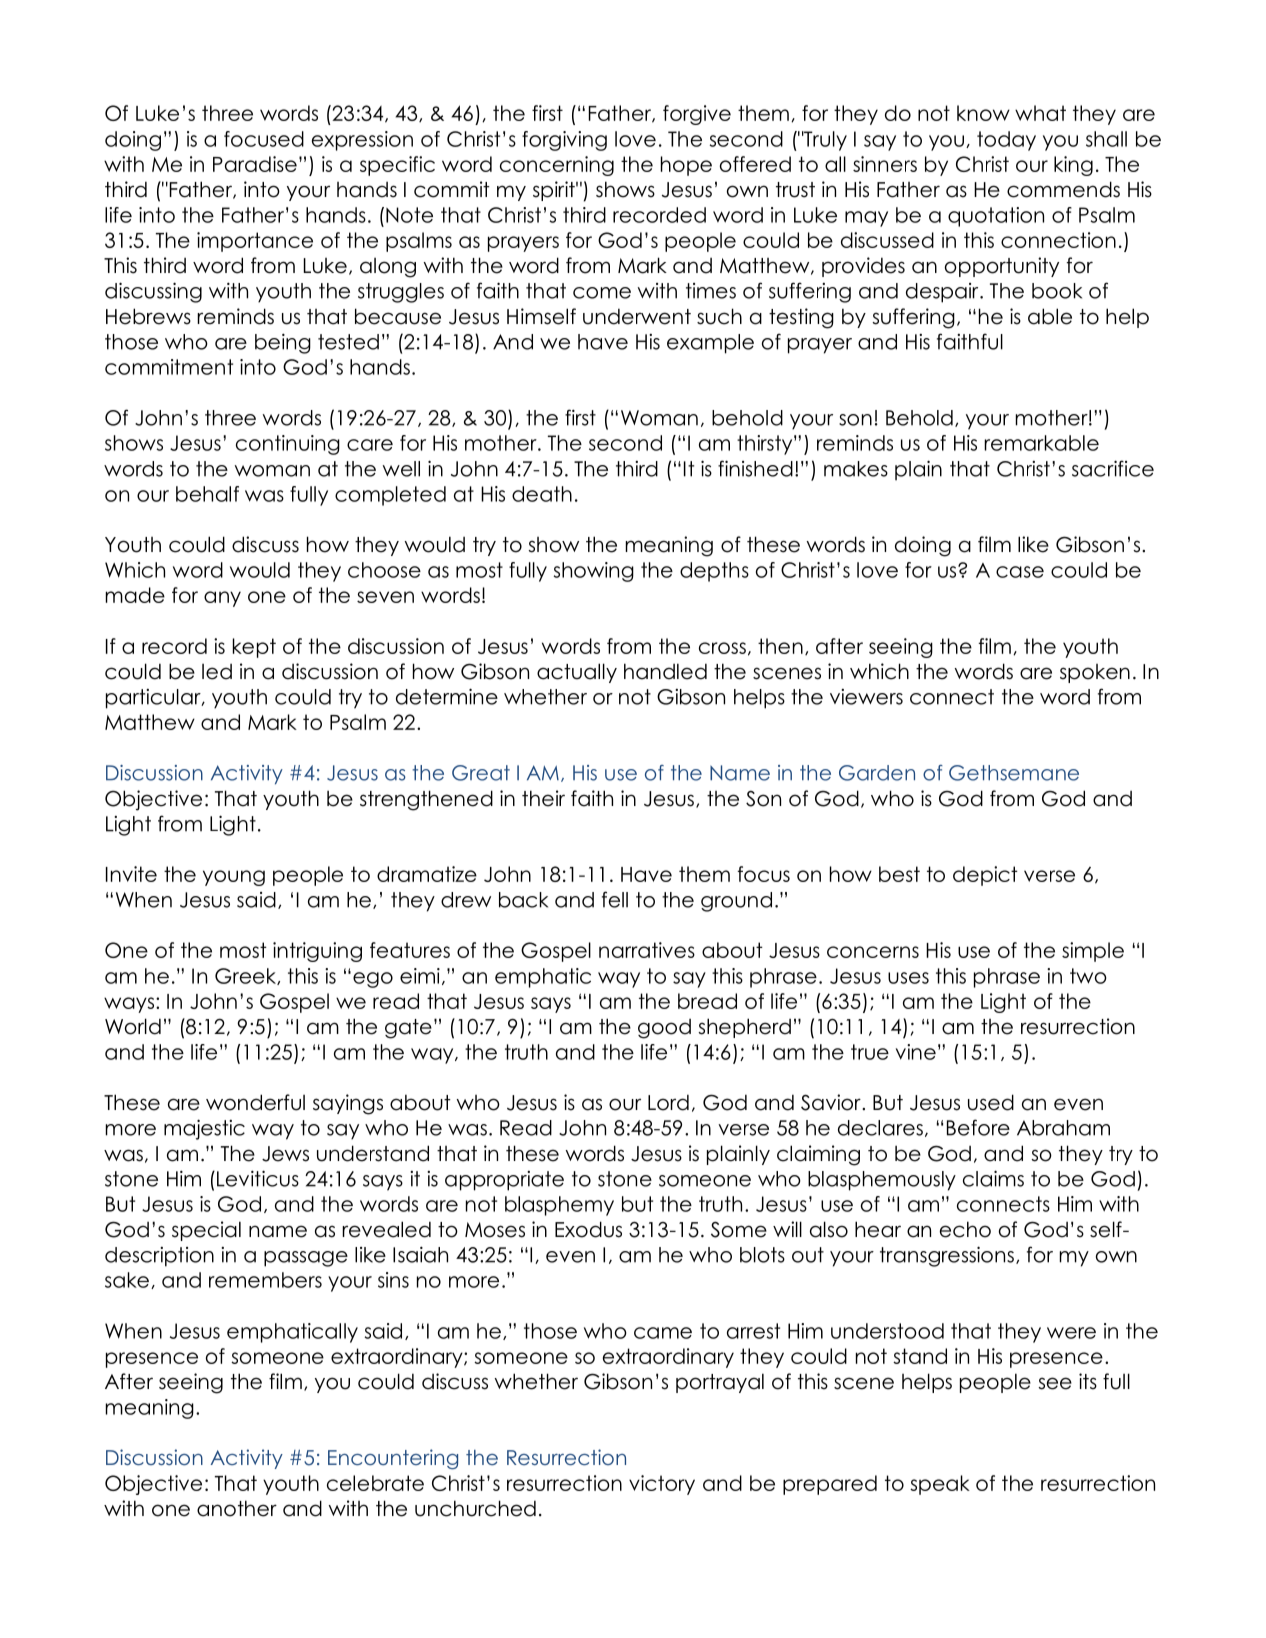 Image resolution: width=1266 pixels, height=1638 pixels. What do you see at coordinates (1113, 468) in the document?
I see `sacrifice` at bounding box center [1113, 468].
